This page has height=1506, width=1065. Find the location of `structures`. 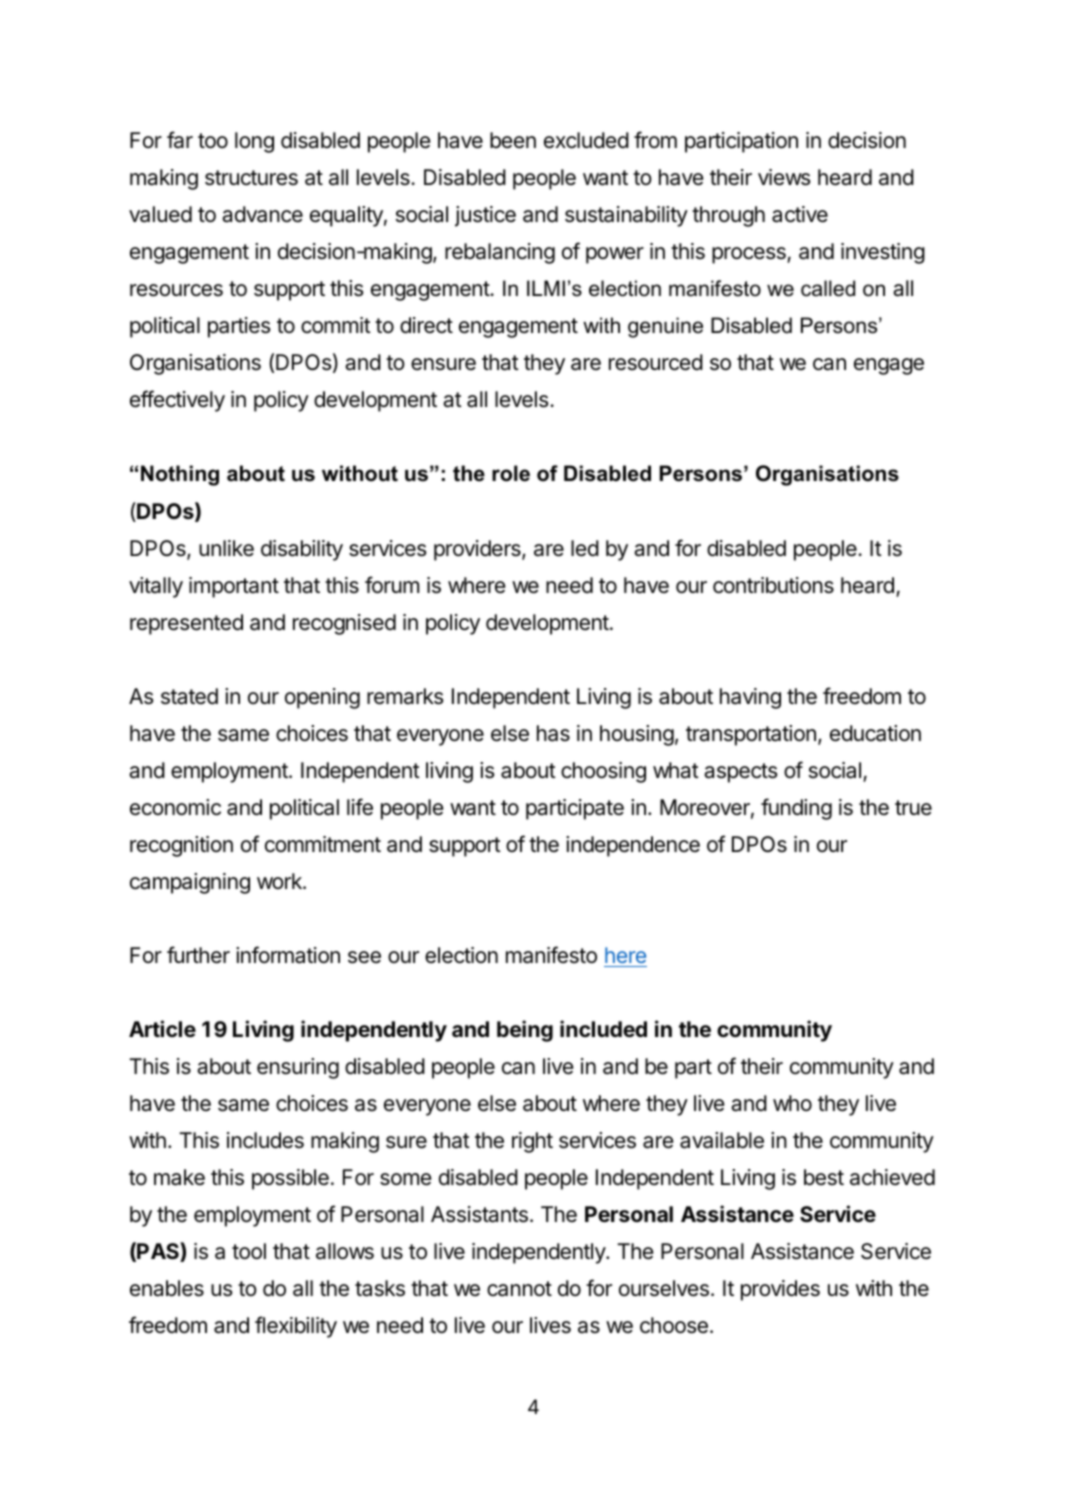

structures is located at coordinates (251, 178).
